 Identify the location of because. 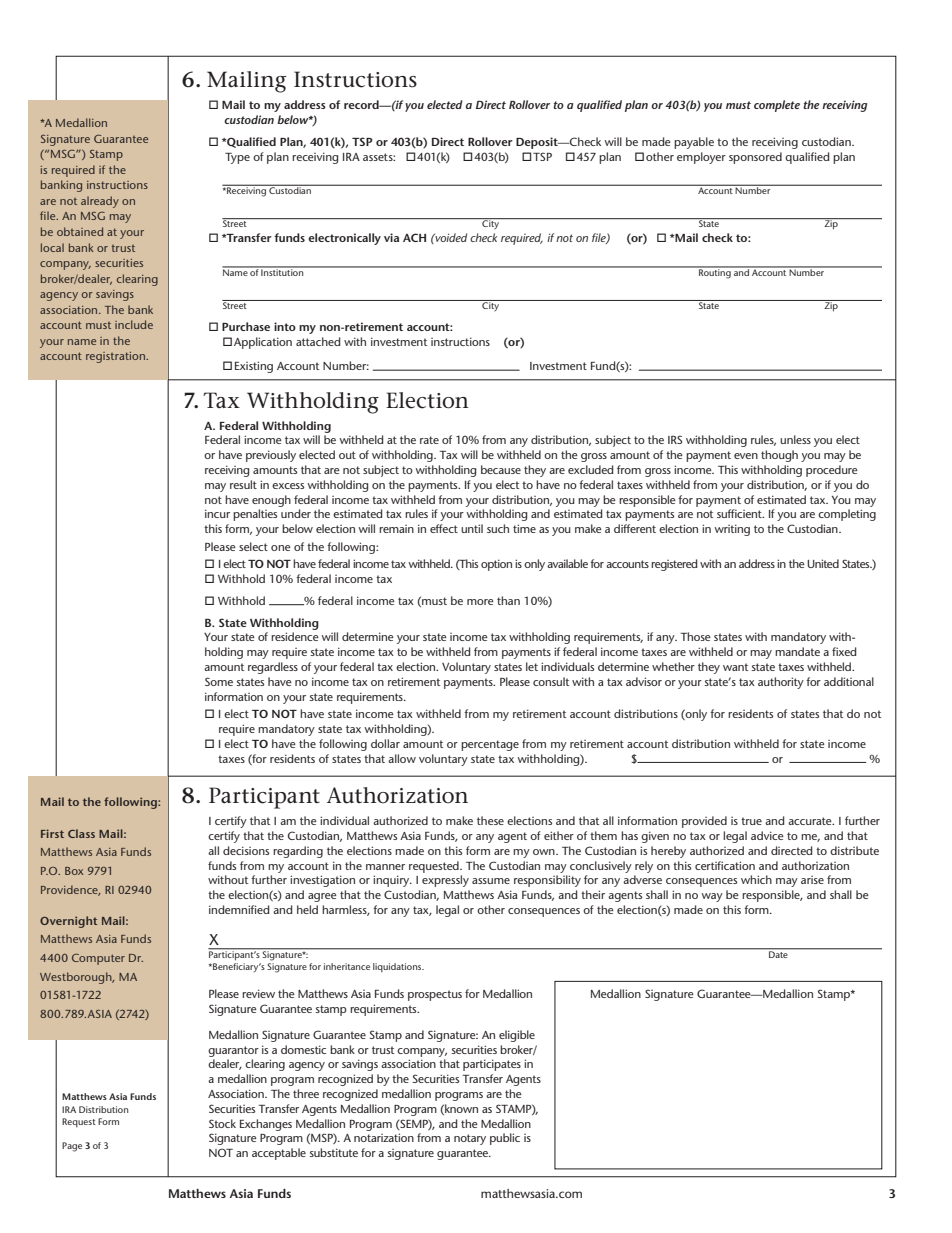
(501, 469).
